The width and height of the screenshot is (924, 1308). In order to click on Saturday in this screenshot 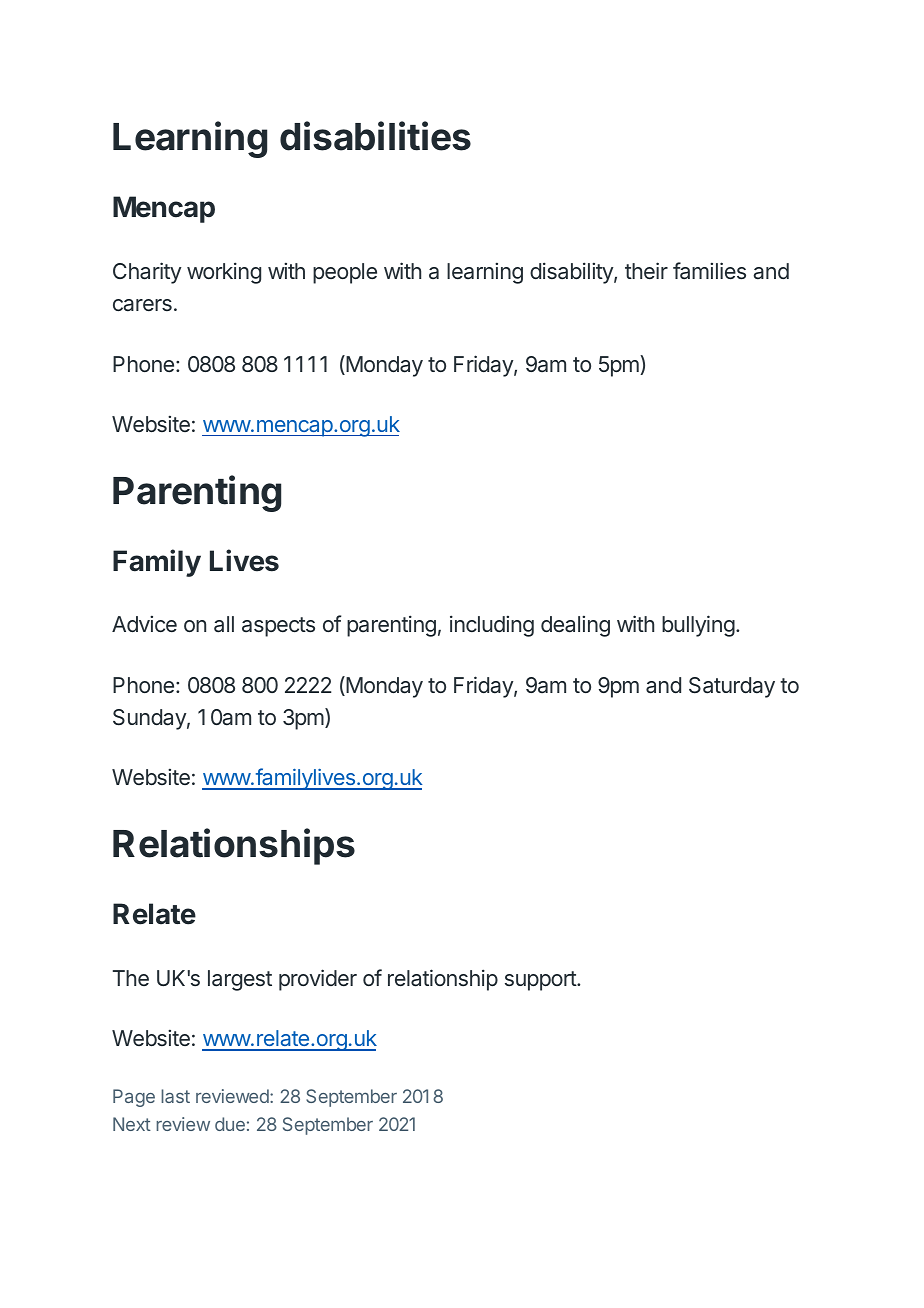, I will do `click(732, 687)`.
